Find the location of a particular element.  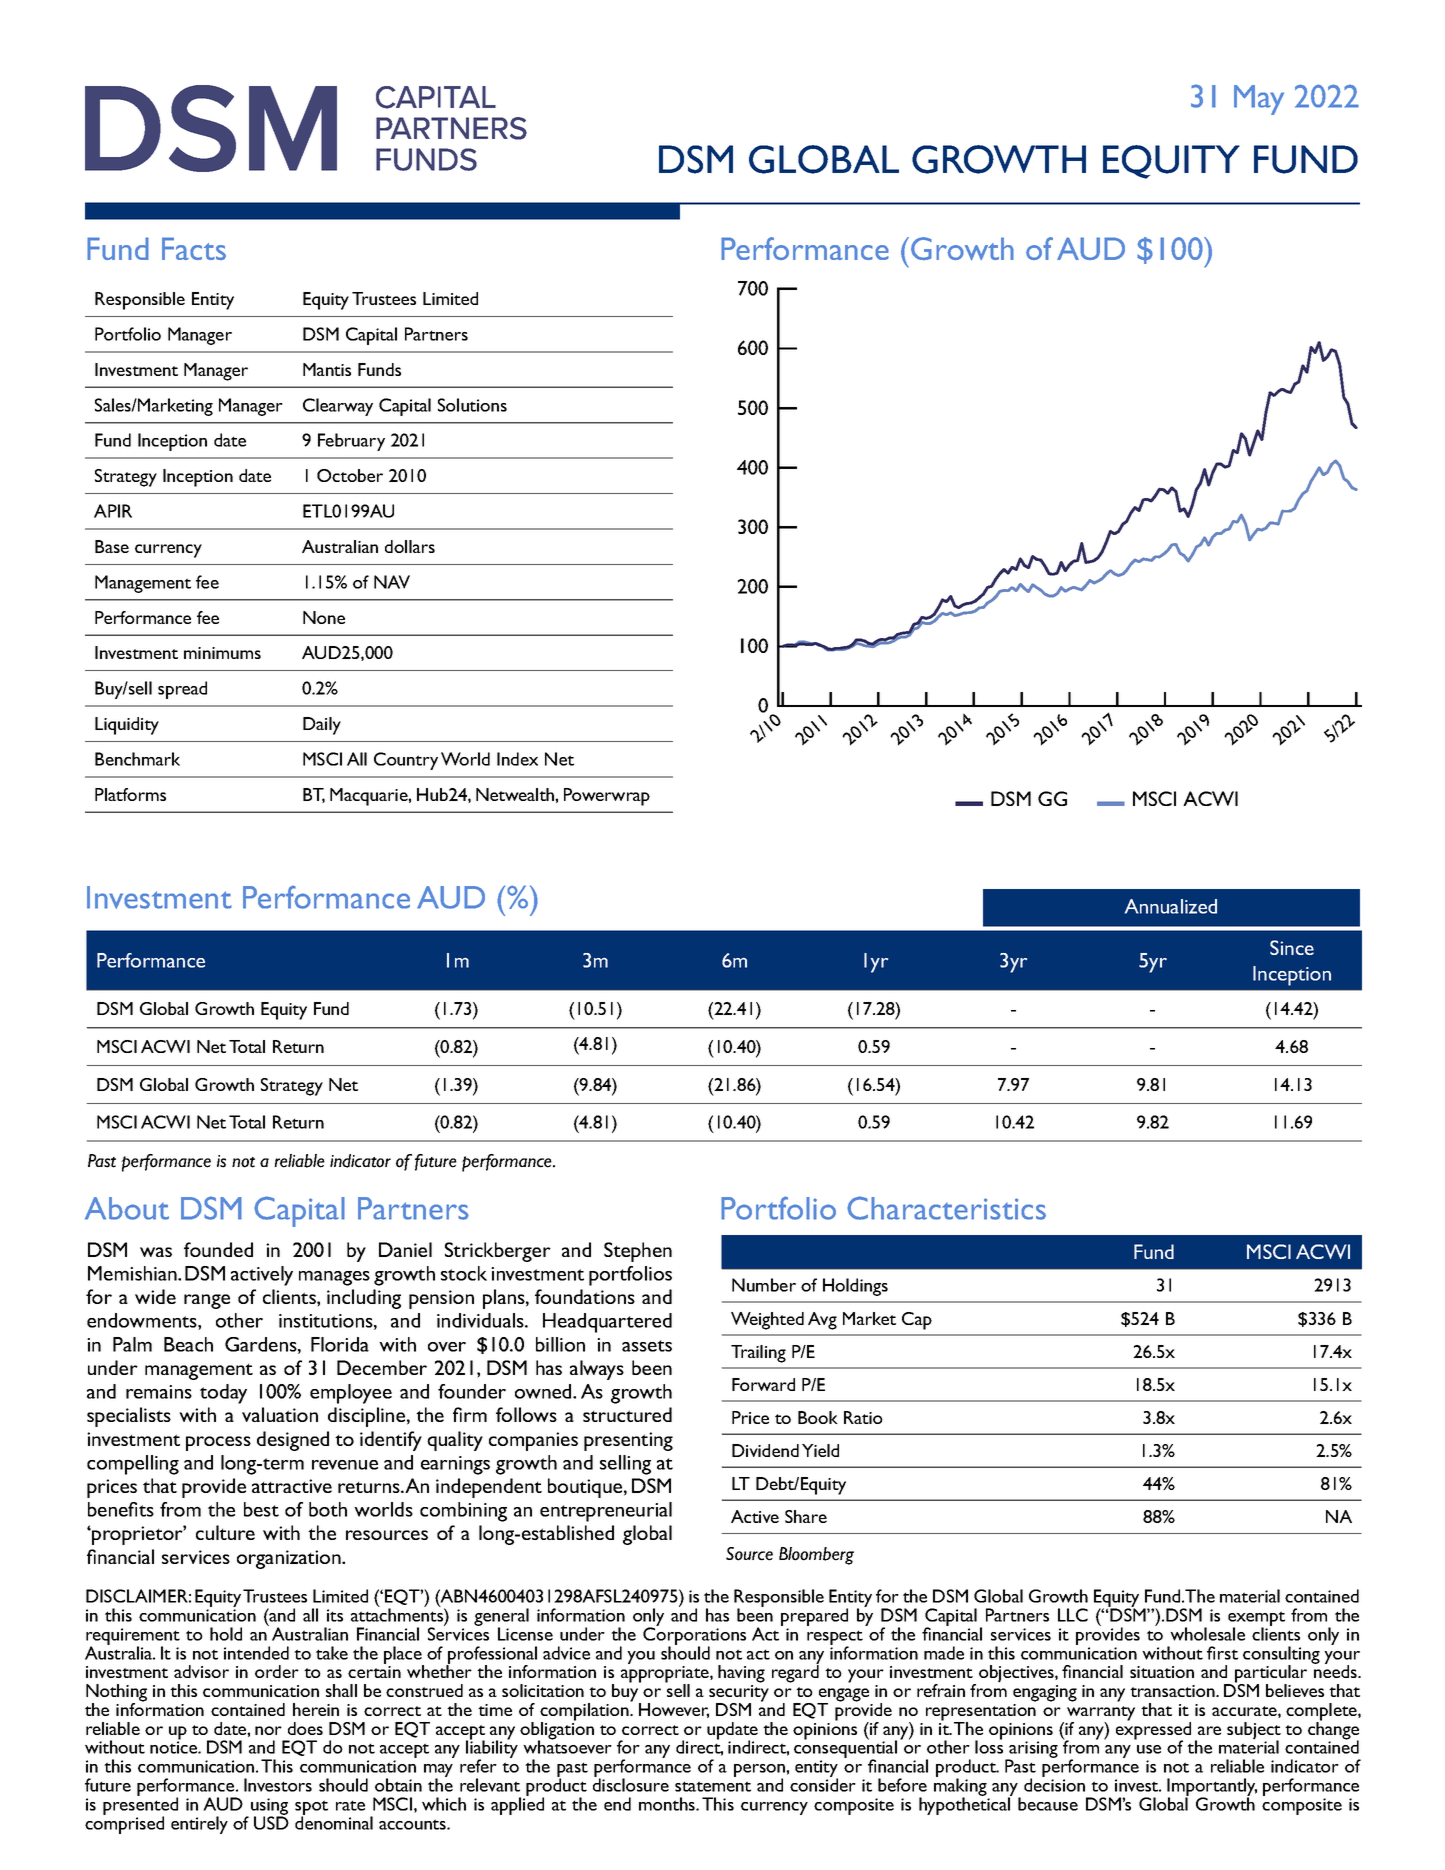

Number is located at coordinates (764, 1285).
